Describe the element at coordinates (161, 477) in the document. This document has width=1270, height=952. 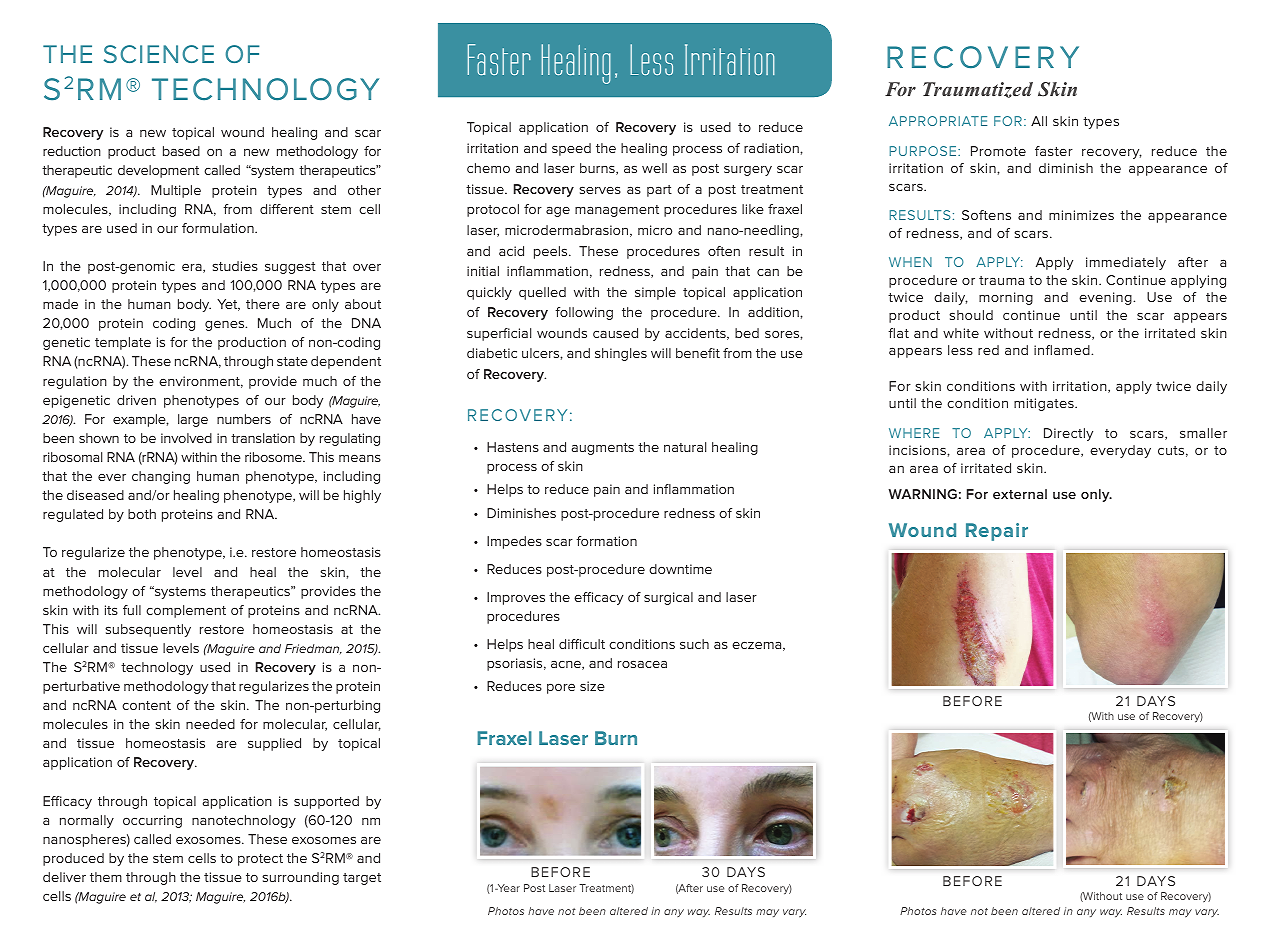
I see `changing` at that location.
